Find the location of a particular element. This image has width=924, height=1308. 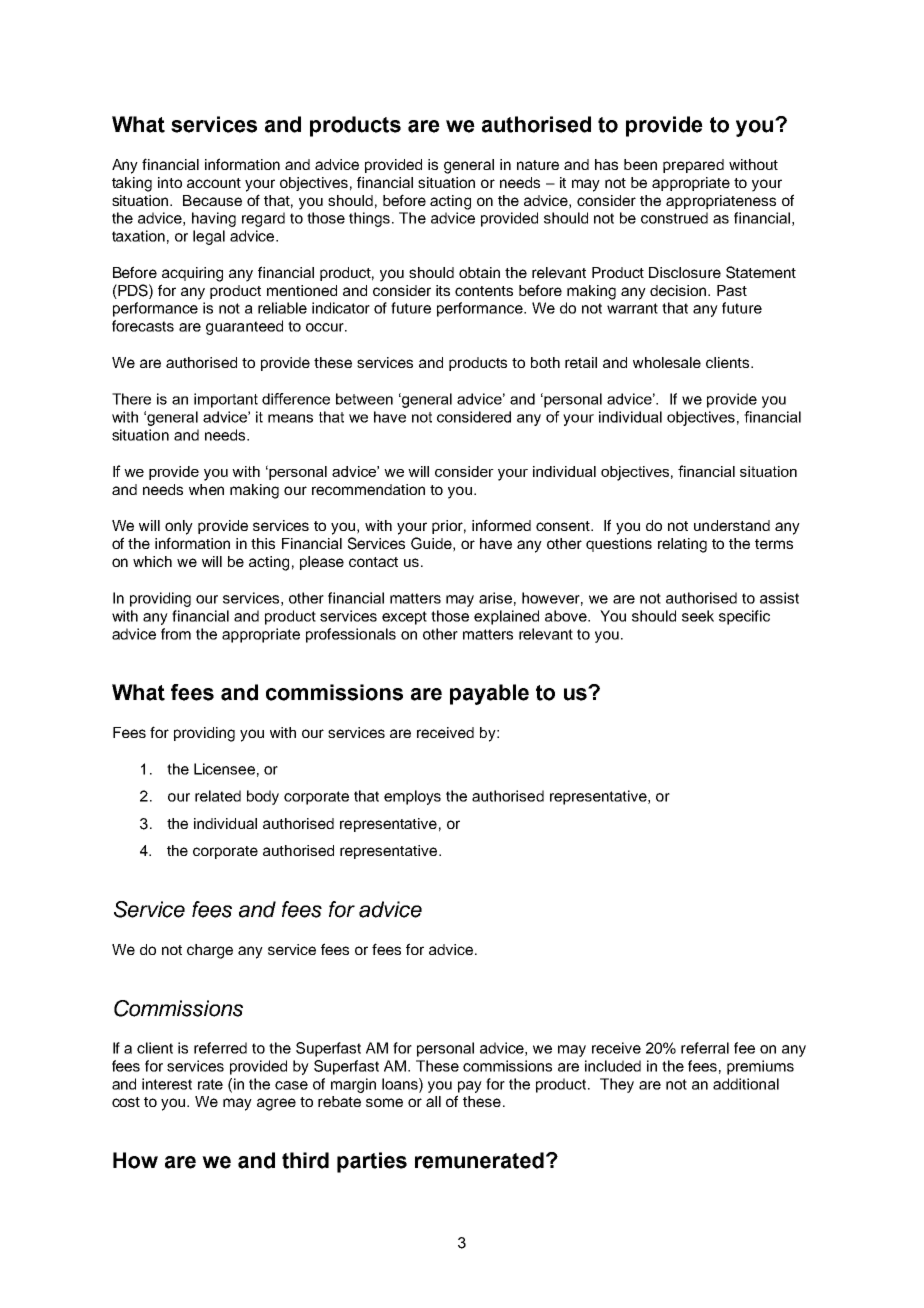

prepared is located at coordinates (693, 166).
